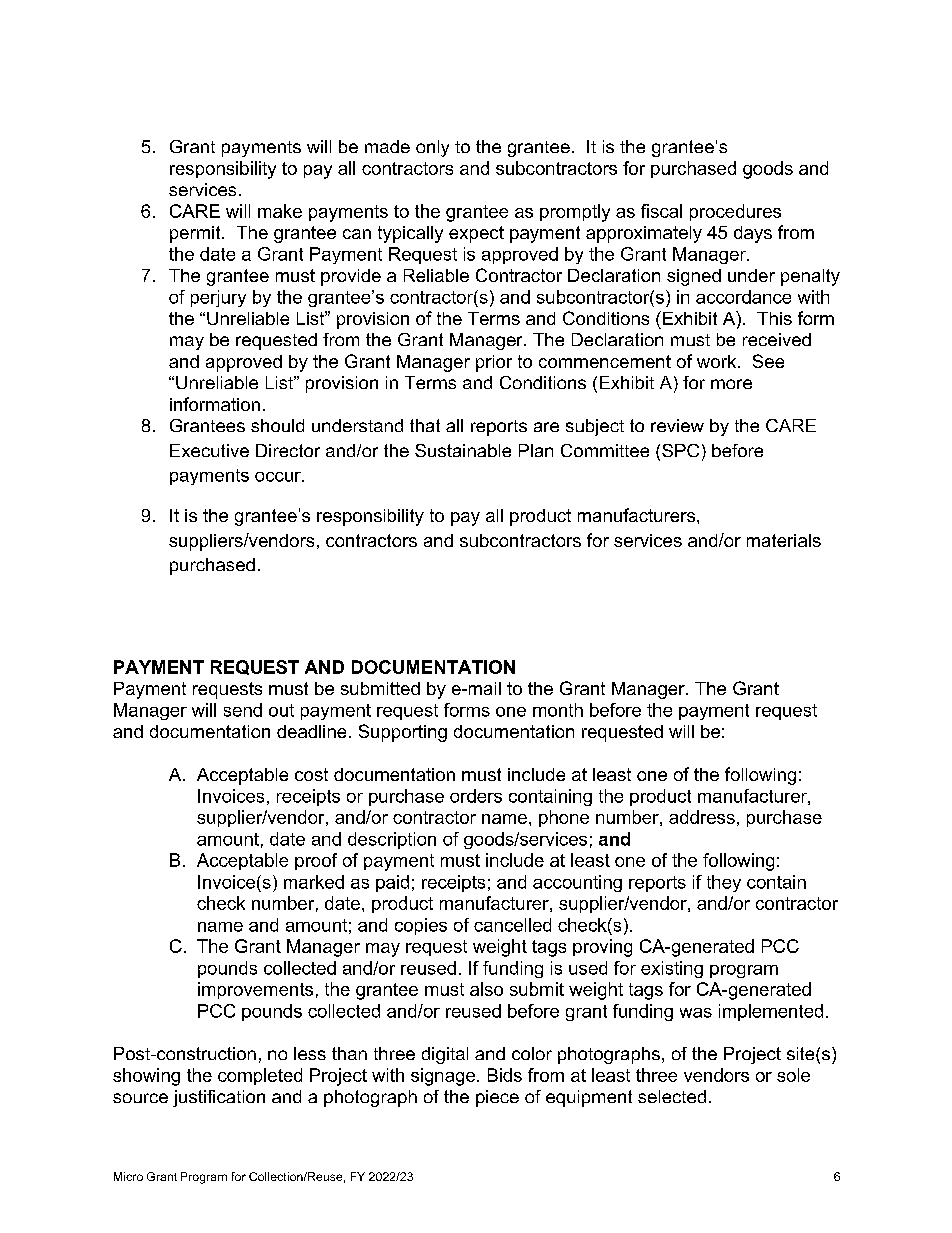 Image resolution: width=952 pixels, height=1233 pixels. I want to click on only, so click(432, 148).
